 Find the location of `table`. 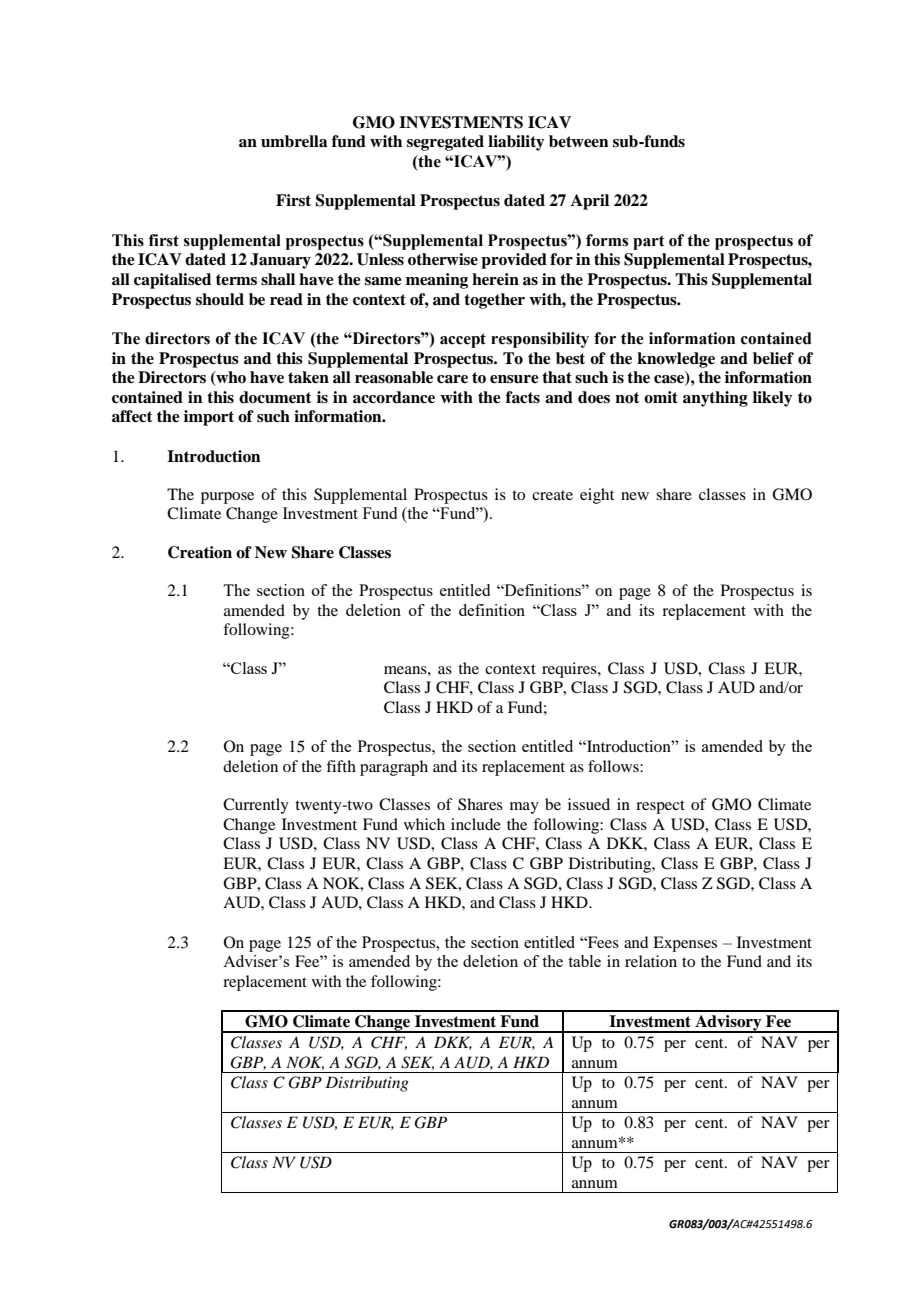

table is located at coordinates (584, 961).
